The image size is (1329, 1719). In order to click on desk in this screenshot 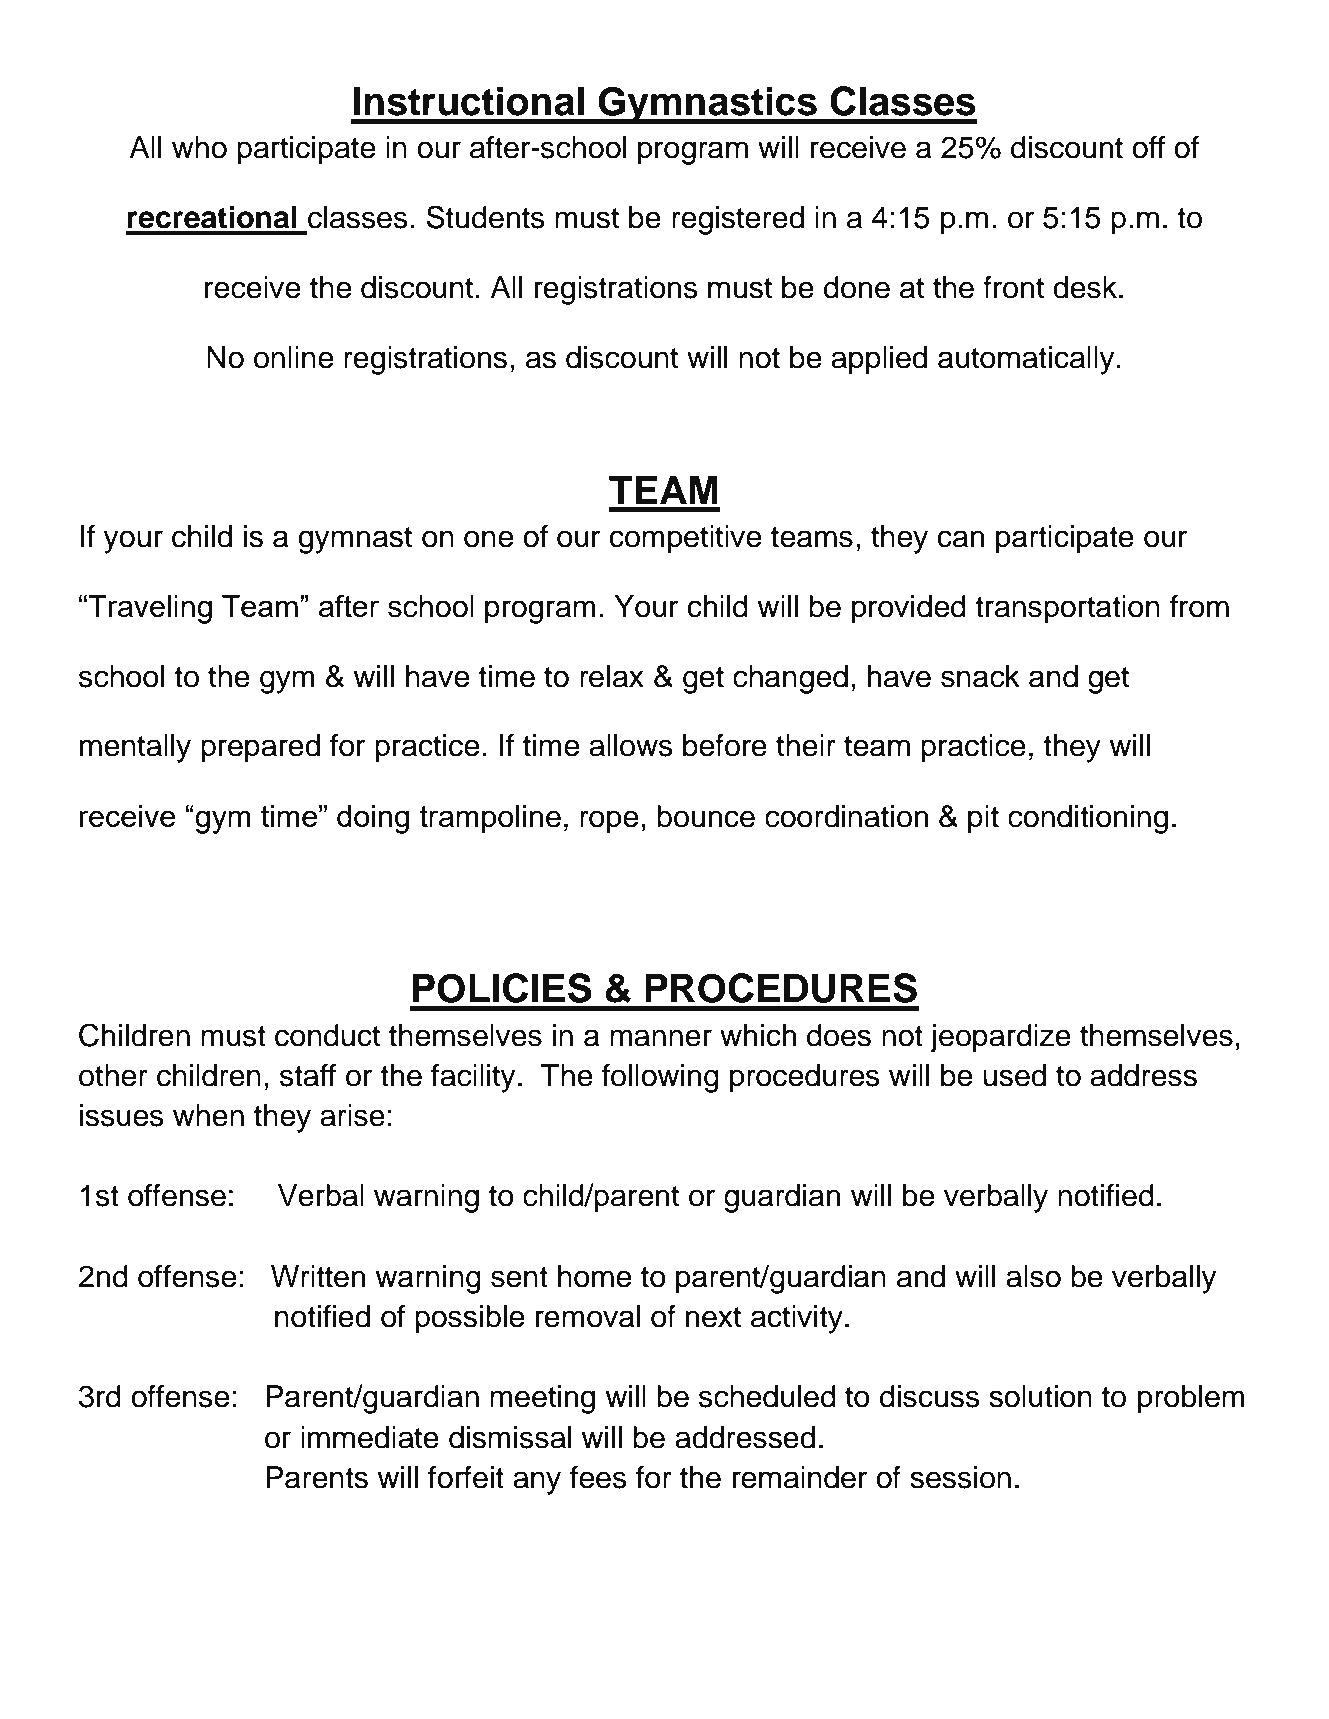, I will do `click(1086, 287)`.
